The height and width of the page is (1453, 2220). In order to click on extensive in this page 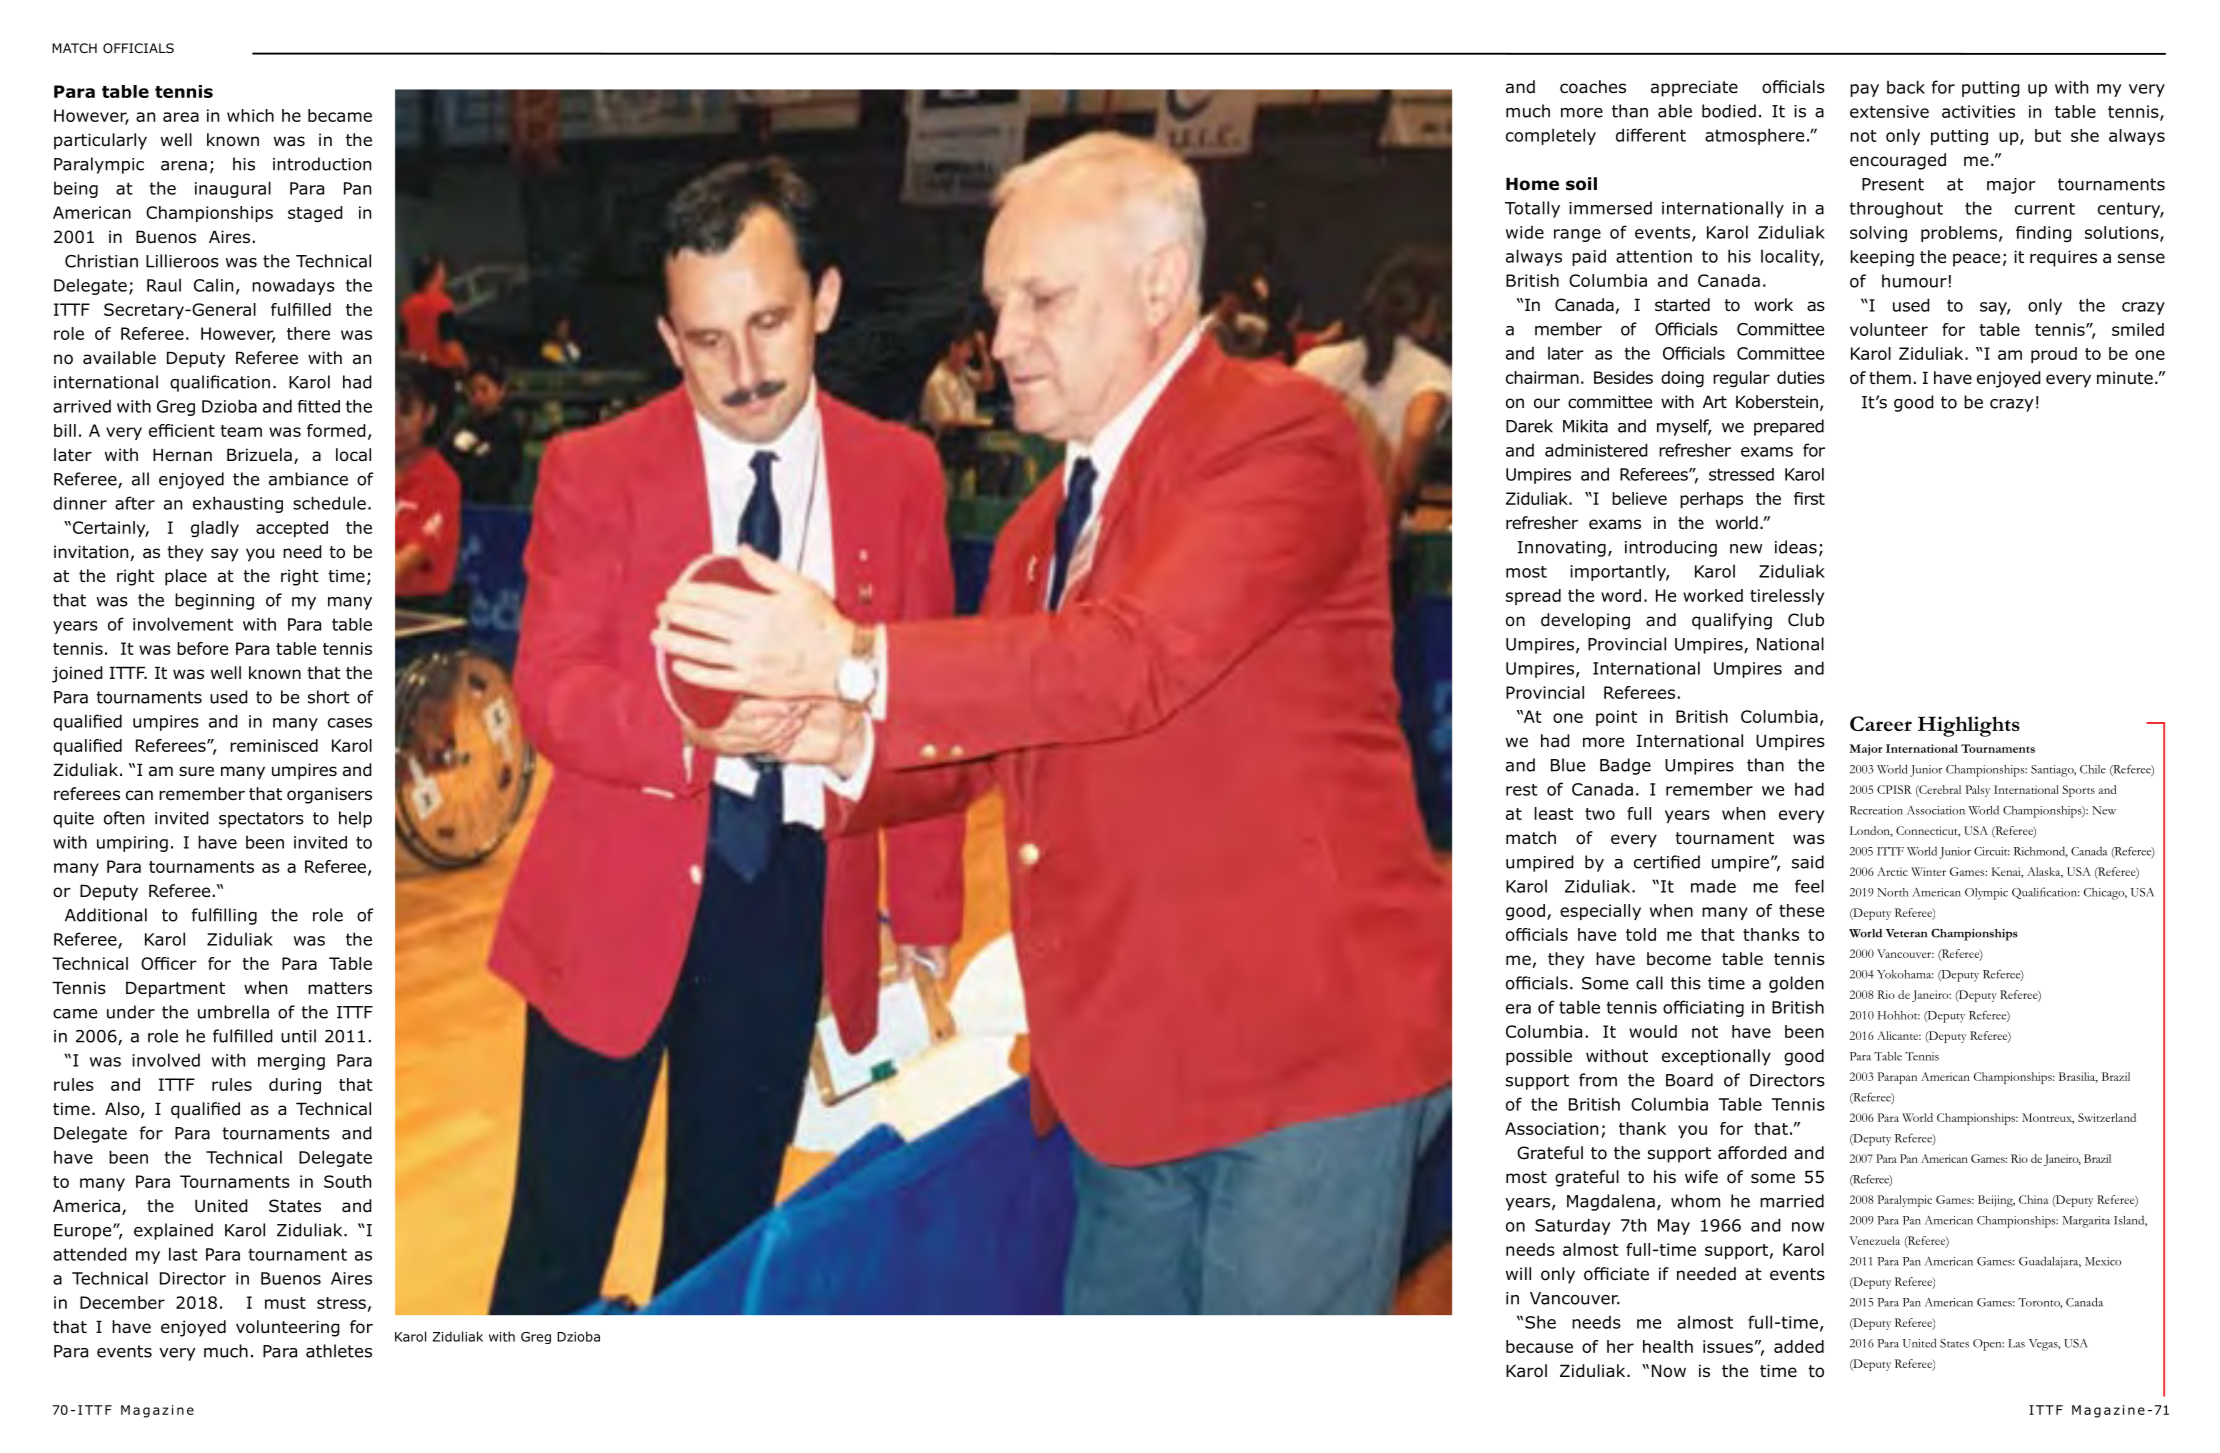, I will do `click(1889, 111)`.
